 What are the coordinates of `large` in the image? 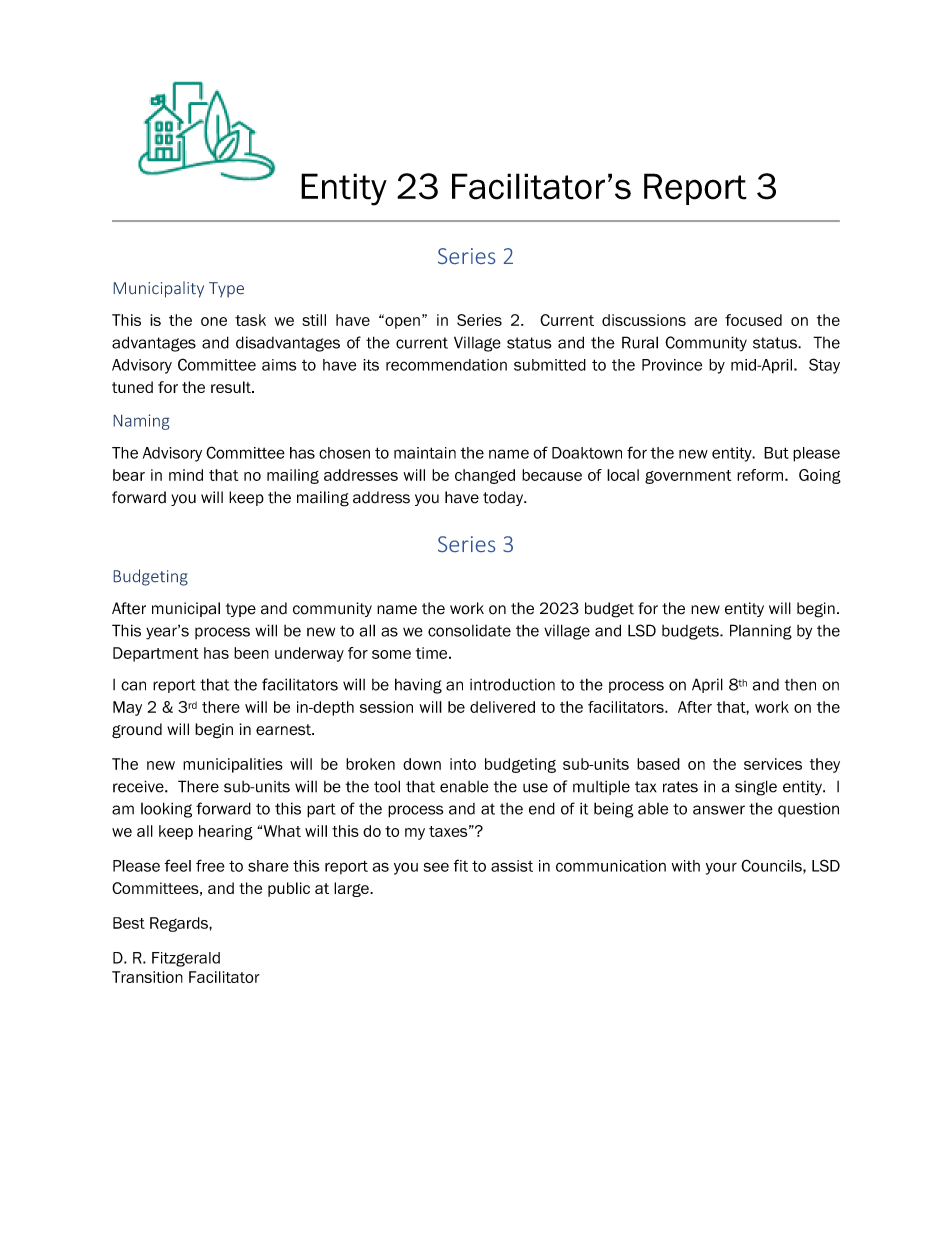 It's located at (352, 889).
